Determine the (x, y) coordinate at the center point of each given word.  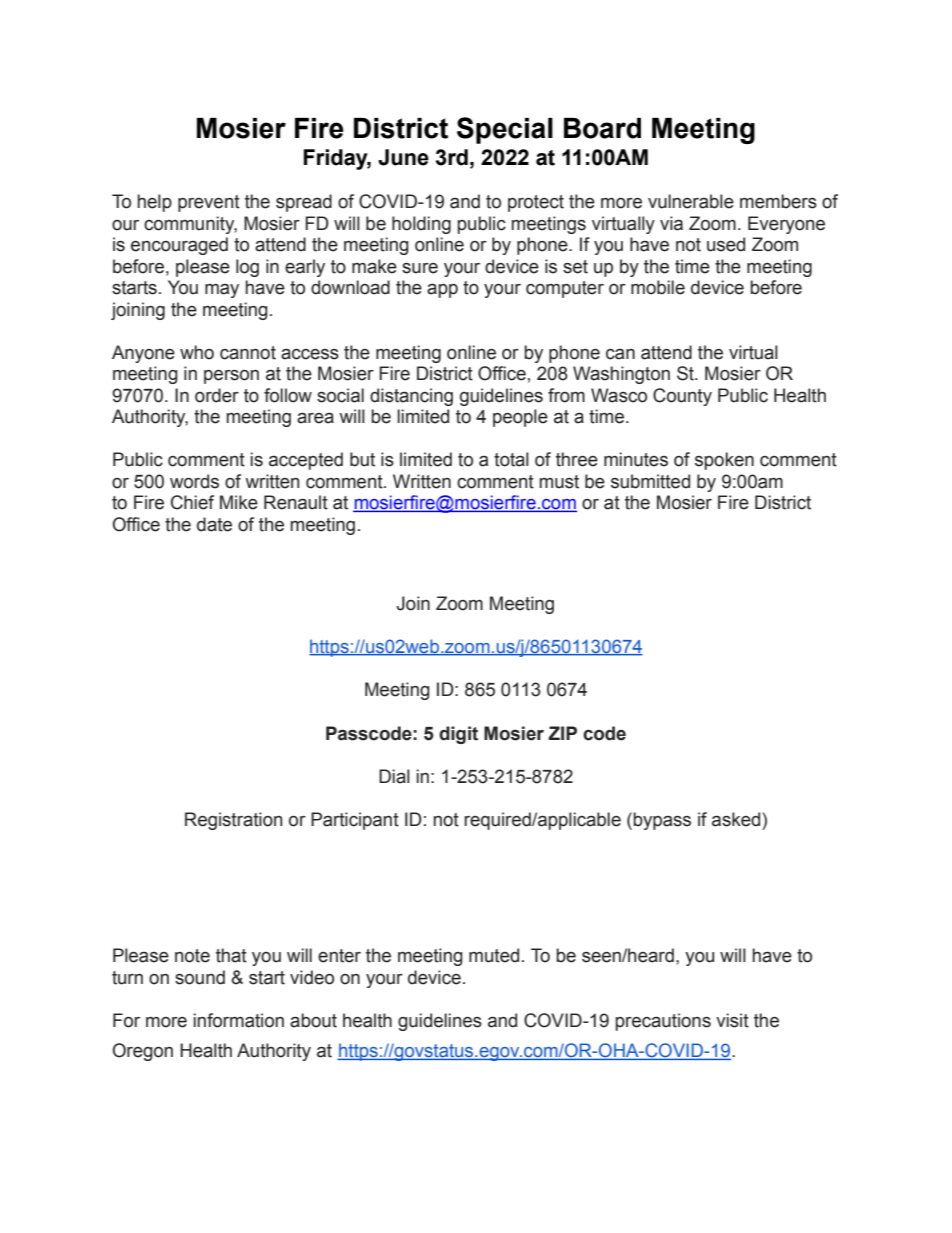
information (239, 1020)
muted (494, 955)
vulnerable (691, 201)
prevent (209, 203)
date (214, 524)
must (559, 482)
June (403, 157)
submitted (650, 481)
